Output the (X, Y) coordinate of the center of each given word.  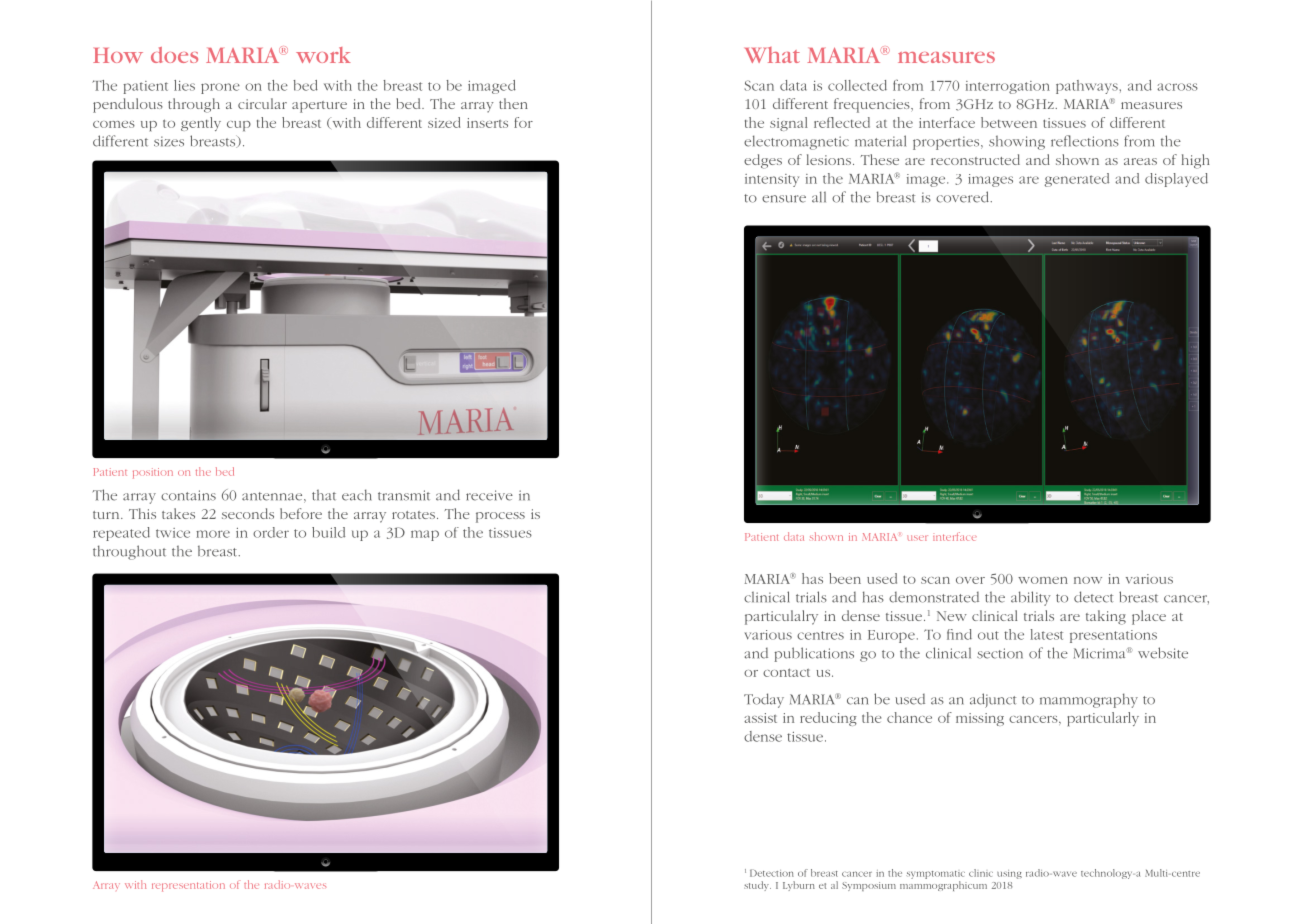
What (772, 55)
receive (489, 495)
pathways (1087, 87)
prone (220, 88)
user (917, 538)
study (757, 886)
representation (188, 886)
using (1009, 874)
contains (188, 495)
